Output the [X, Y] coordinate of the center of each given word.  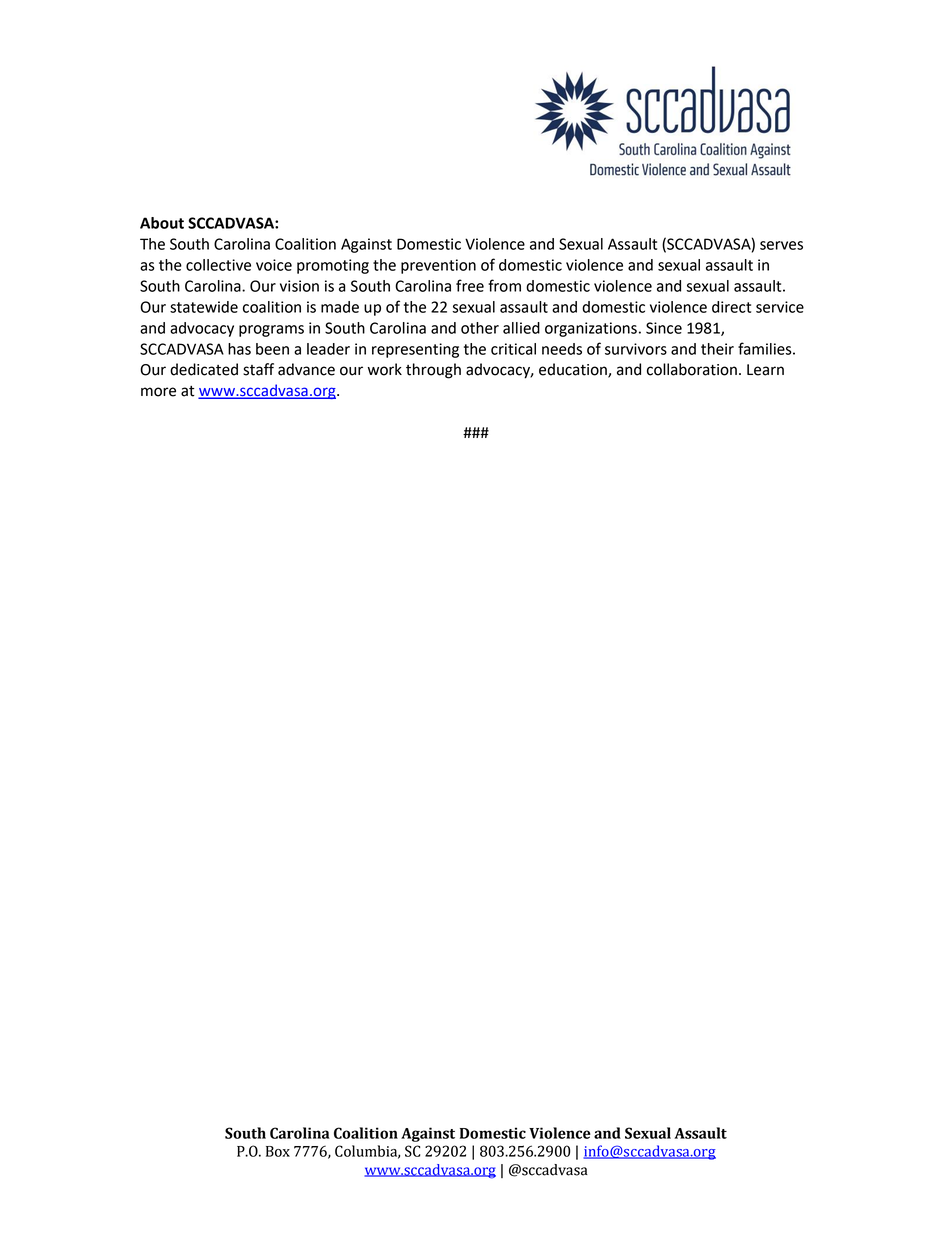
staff [258, 369]
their [717, 349]
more [158, 392]
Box [278, 1151]
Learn [765, 370]
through [433, 371]
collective [218, 265]
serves [781, 245]
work [385, 369]
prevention [438, 266]
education [574, 370]
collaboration [692, 369]
